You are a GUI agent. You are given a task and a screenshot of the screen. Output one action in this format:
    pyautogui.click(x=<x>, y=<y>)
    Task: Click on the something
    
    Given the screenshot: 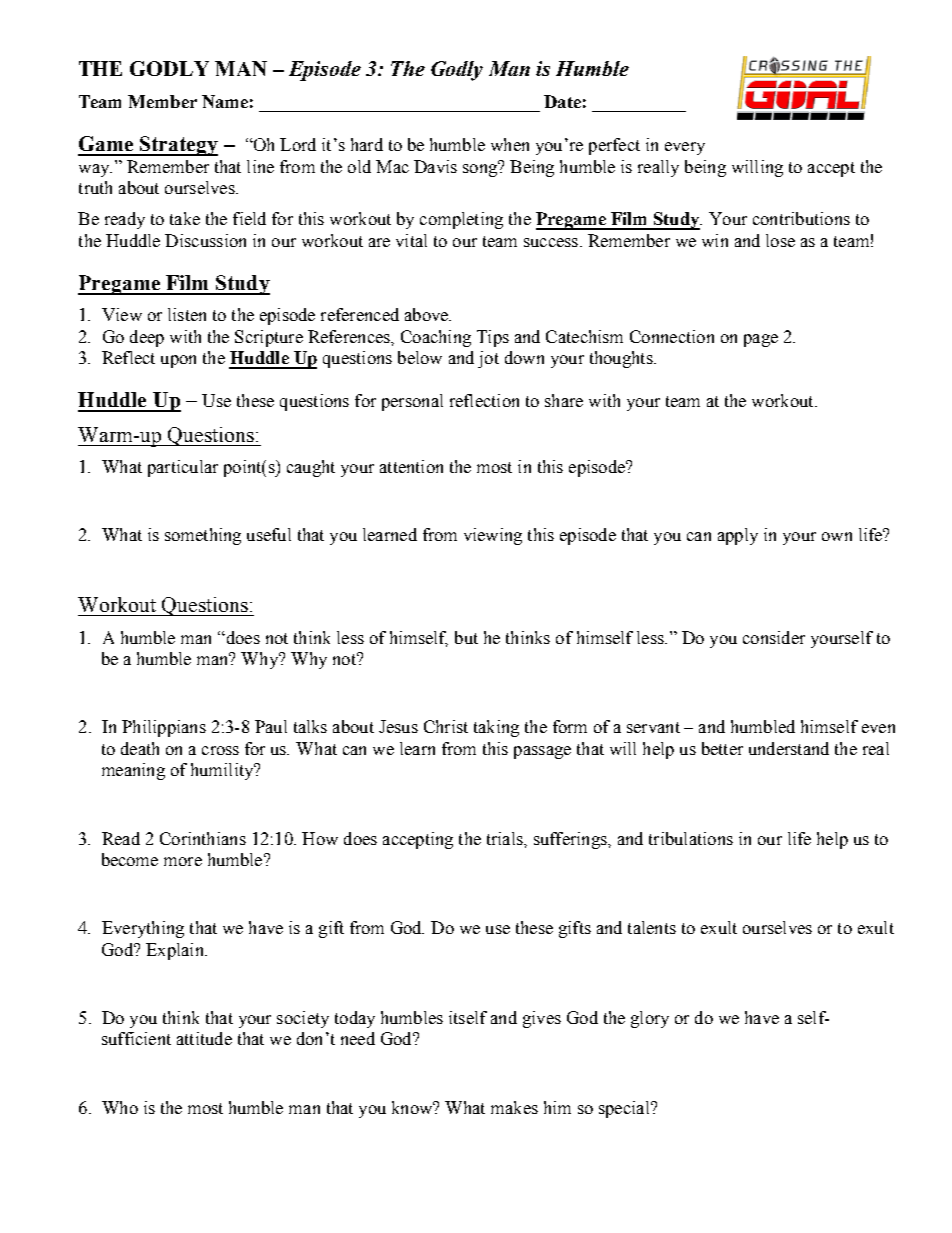 What is the action you would take?
    pyautogui.click(x=203, y=536)
